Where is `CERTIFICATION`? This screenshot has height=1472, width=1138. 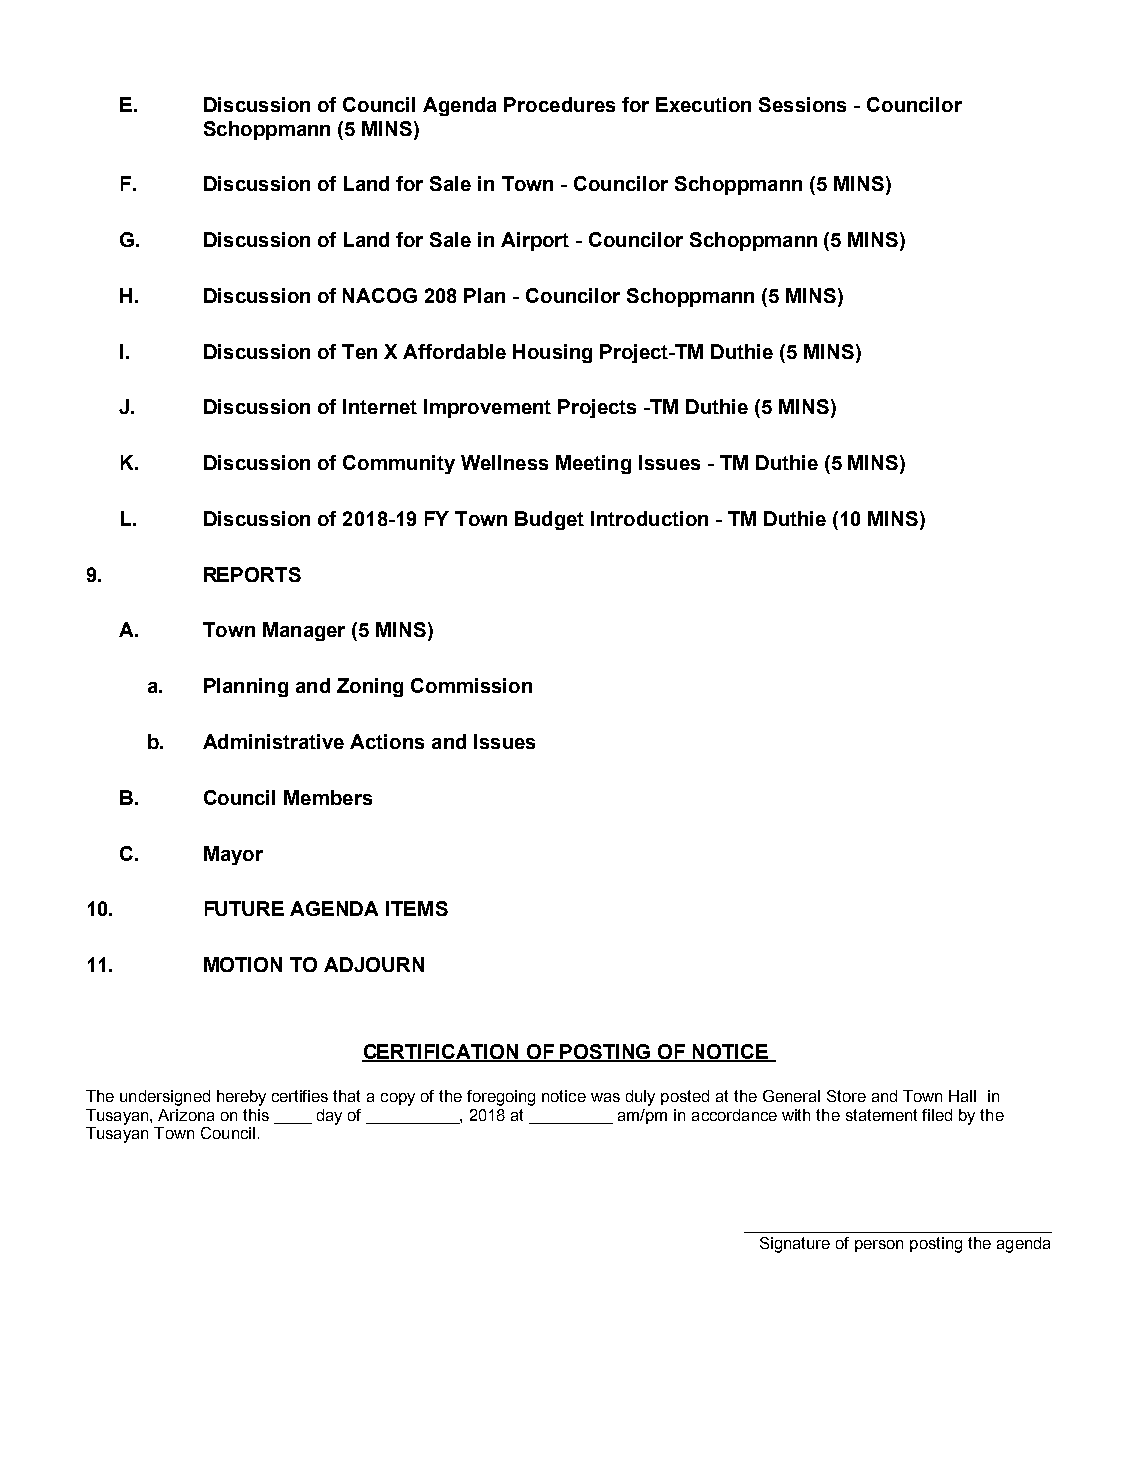
CERTIFICATION is located at coordinates (441, 1053).
